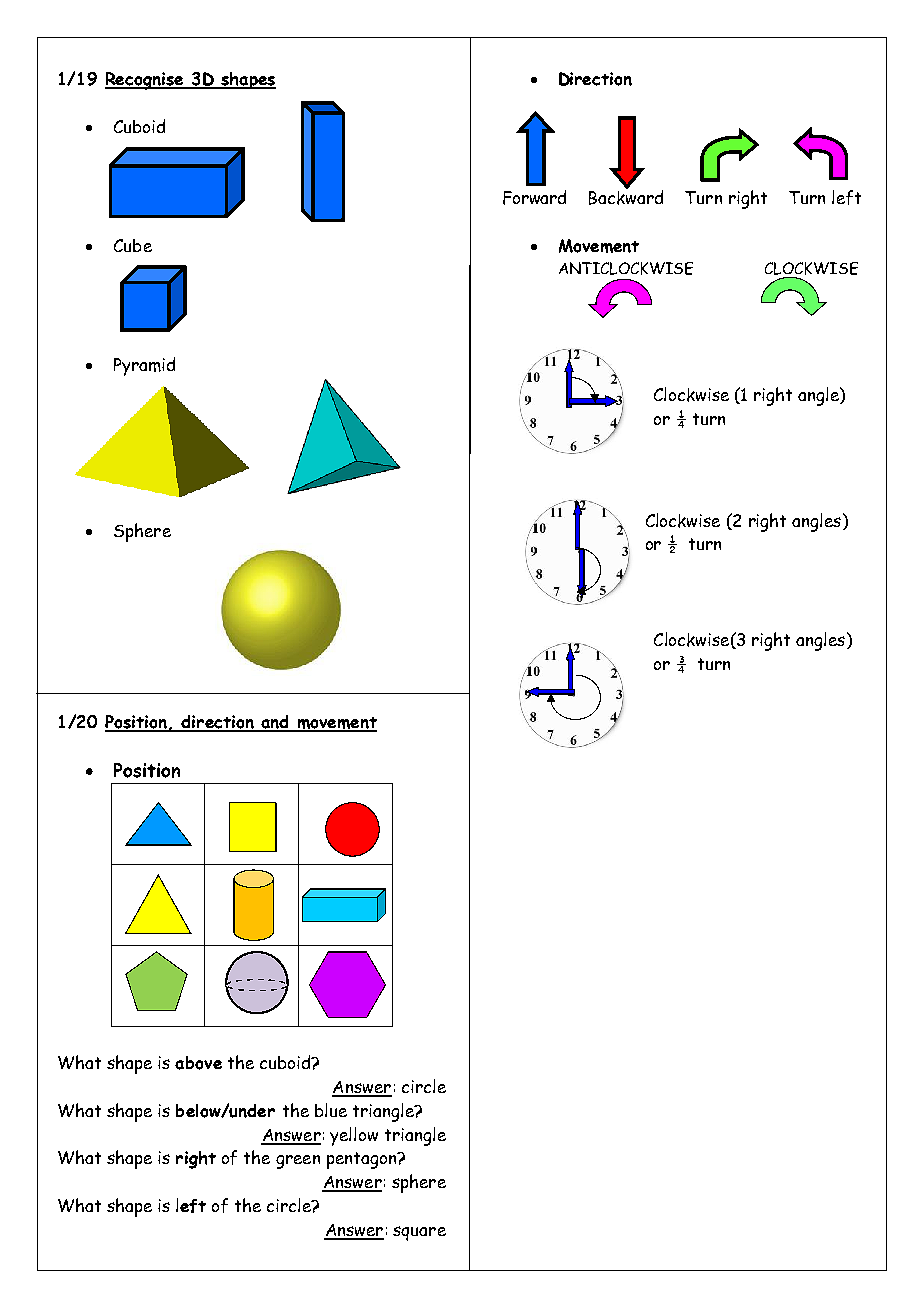 The width and height of the screenshot is (924, 1308). I want to click on pentagon, so click(363, 1160).
